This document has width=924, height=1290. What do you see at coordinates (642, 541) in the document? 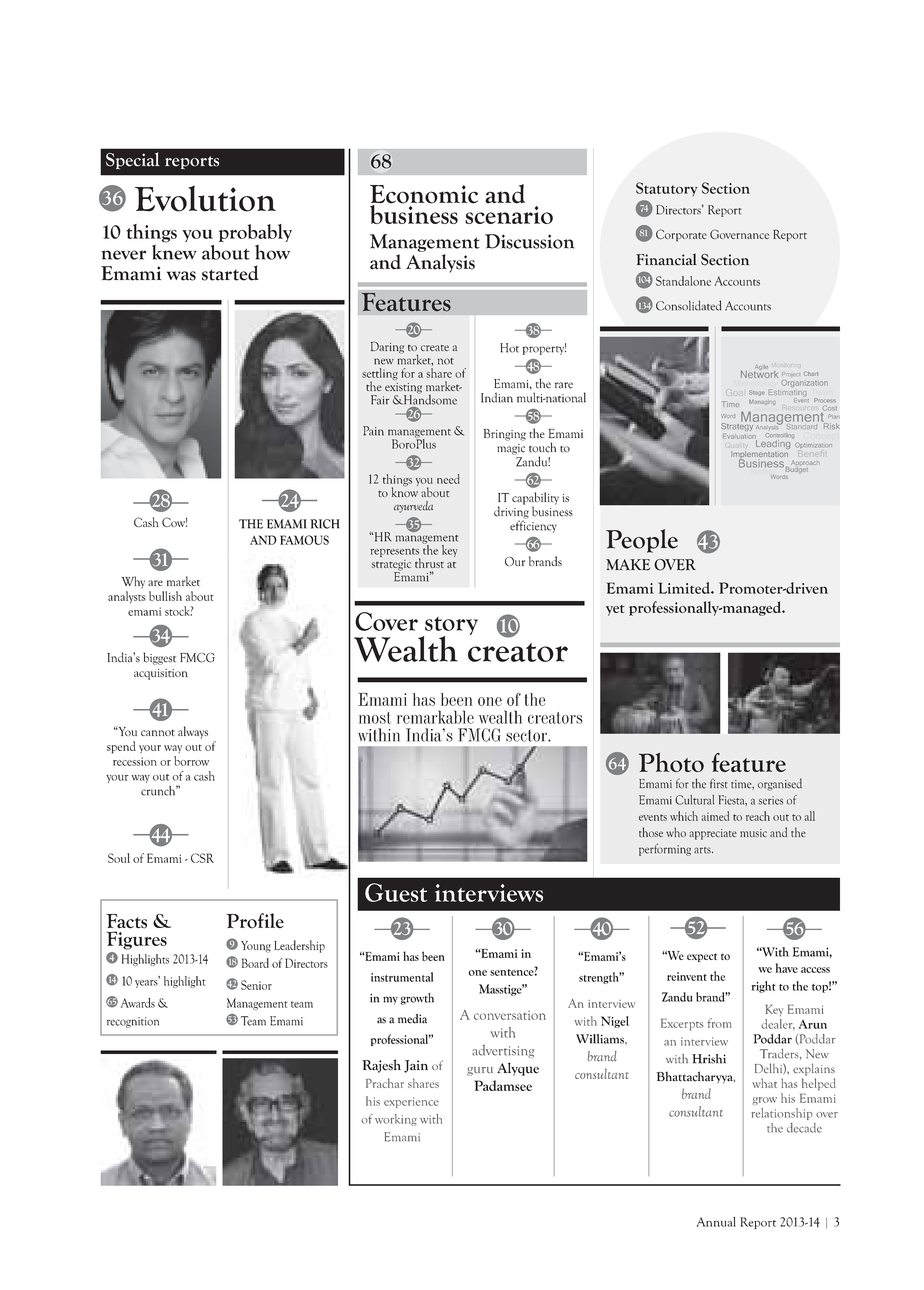
I see `People` at bounding box center [642, 541].
